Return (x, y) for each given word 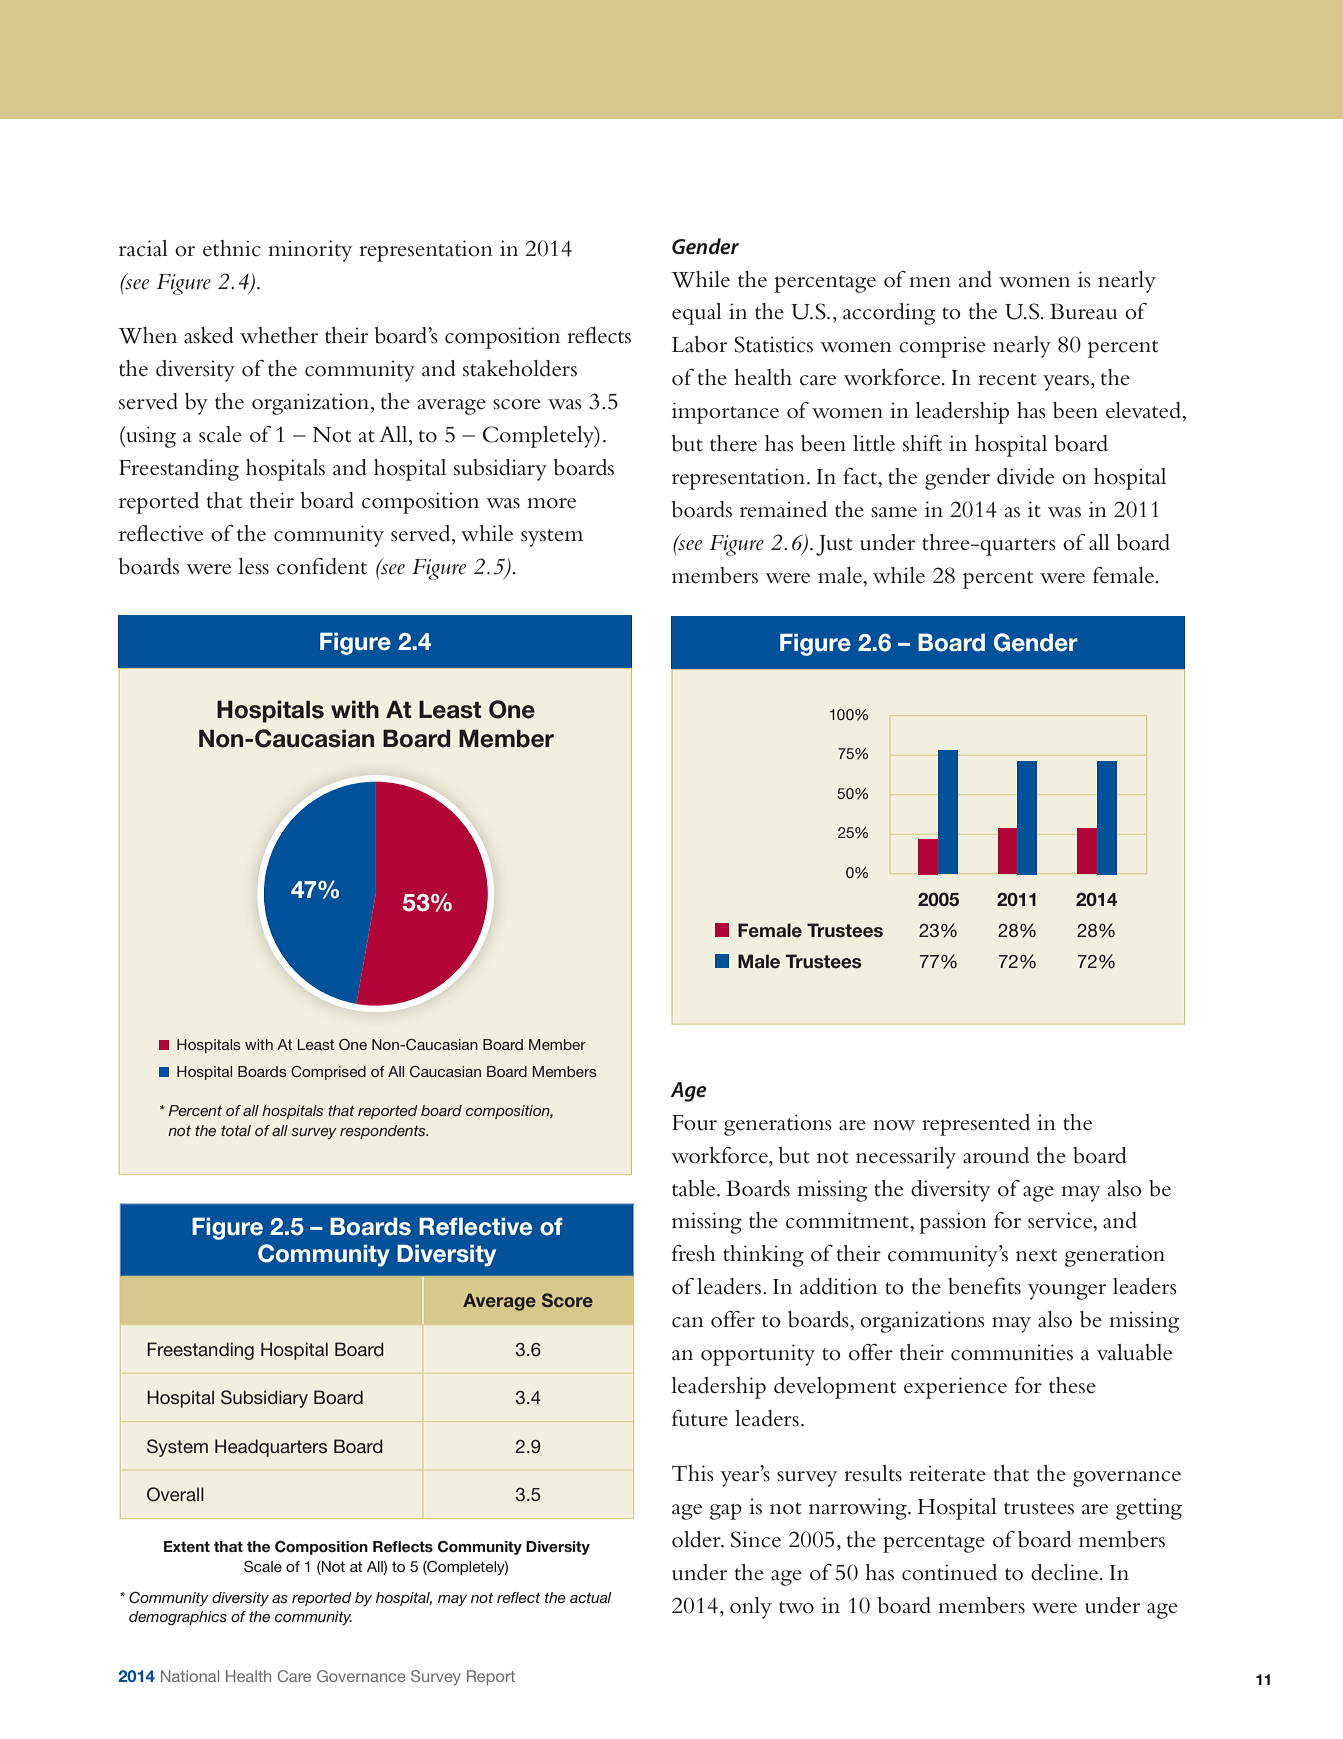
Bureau (1083, 311)
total (236, 1130)
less (253, 566)
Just (834, 545)
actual (590, 1597)
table (695, 1188)
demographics (178, 1618)
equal (697, 314)
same (894, 512)
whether (279, 335)
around (996, 1155)
